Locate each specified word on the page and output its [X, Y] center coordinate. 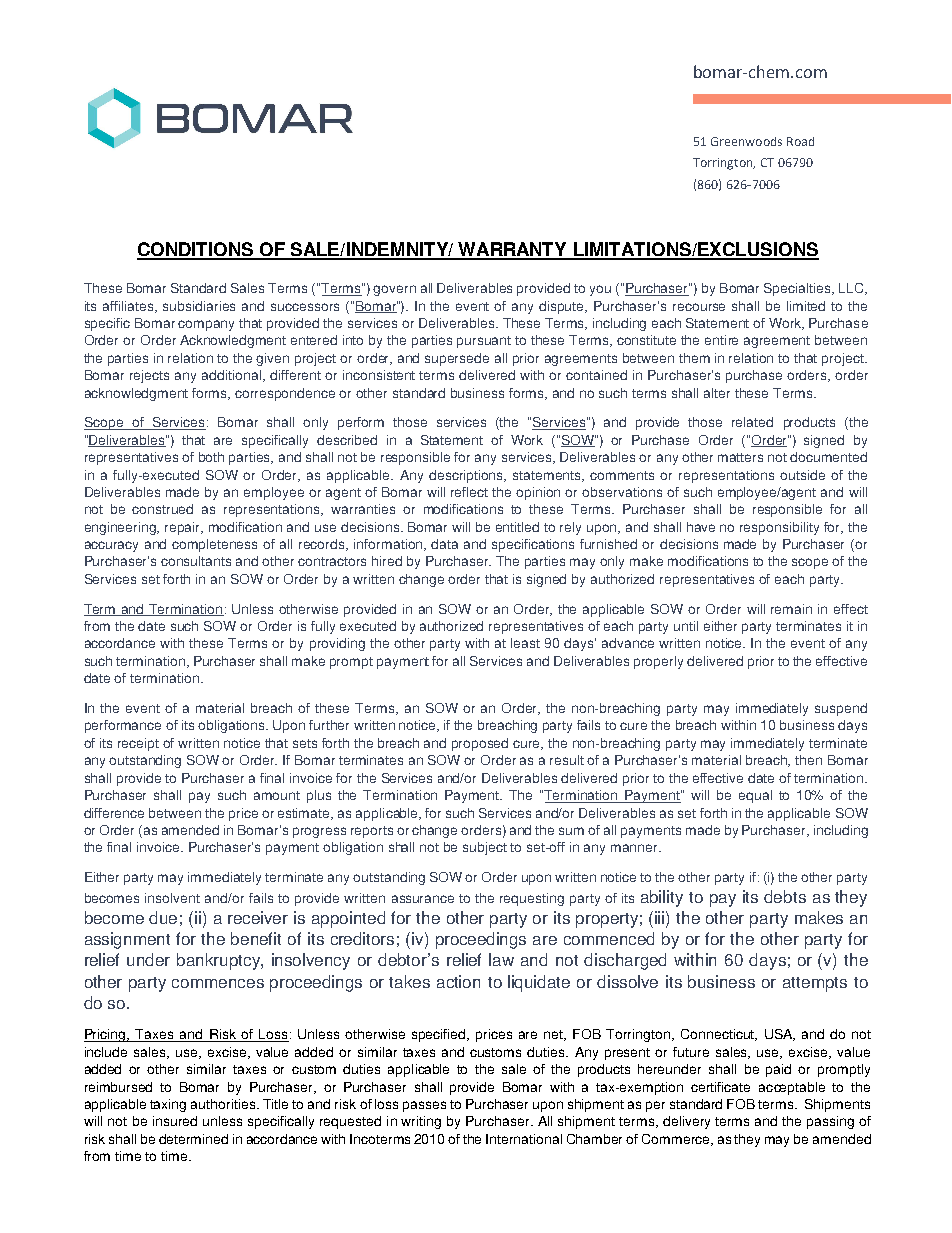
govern [394, 290]
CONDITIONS [196, 250]
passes [424, 1106]
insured [175, 1121]
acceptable [792, 1088]
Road [800, 141]
